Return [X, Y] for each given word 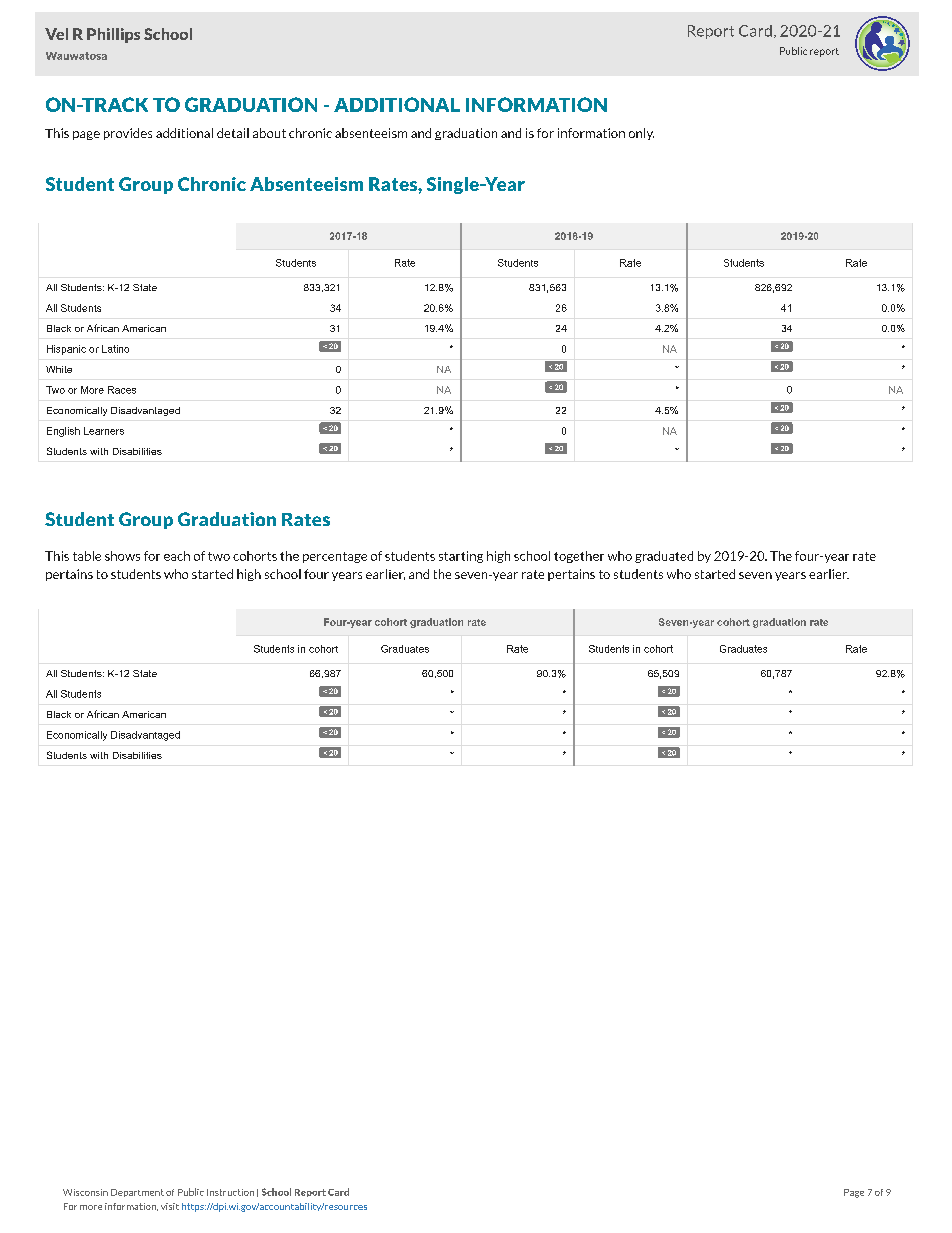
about [269, 133]
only [641, 134]
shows [122, 556]
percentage [335, 557]
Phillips [113, 35]
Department [137, 1193]
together [579, 557]
